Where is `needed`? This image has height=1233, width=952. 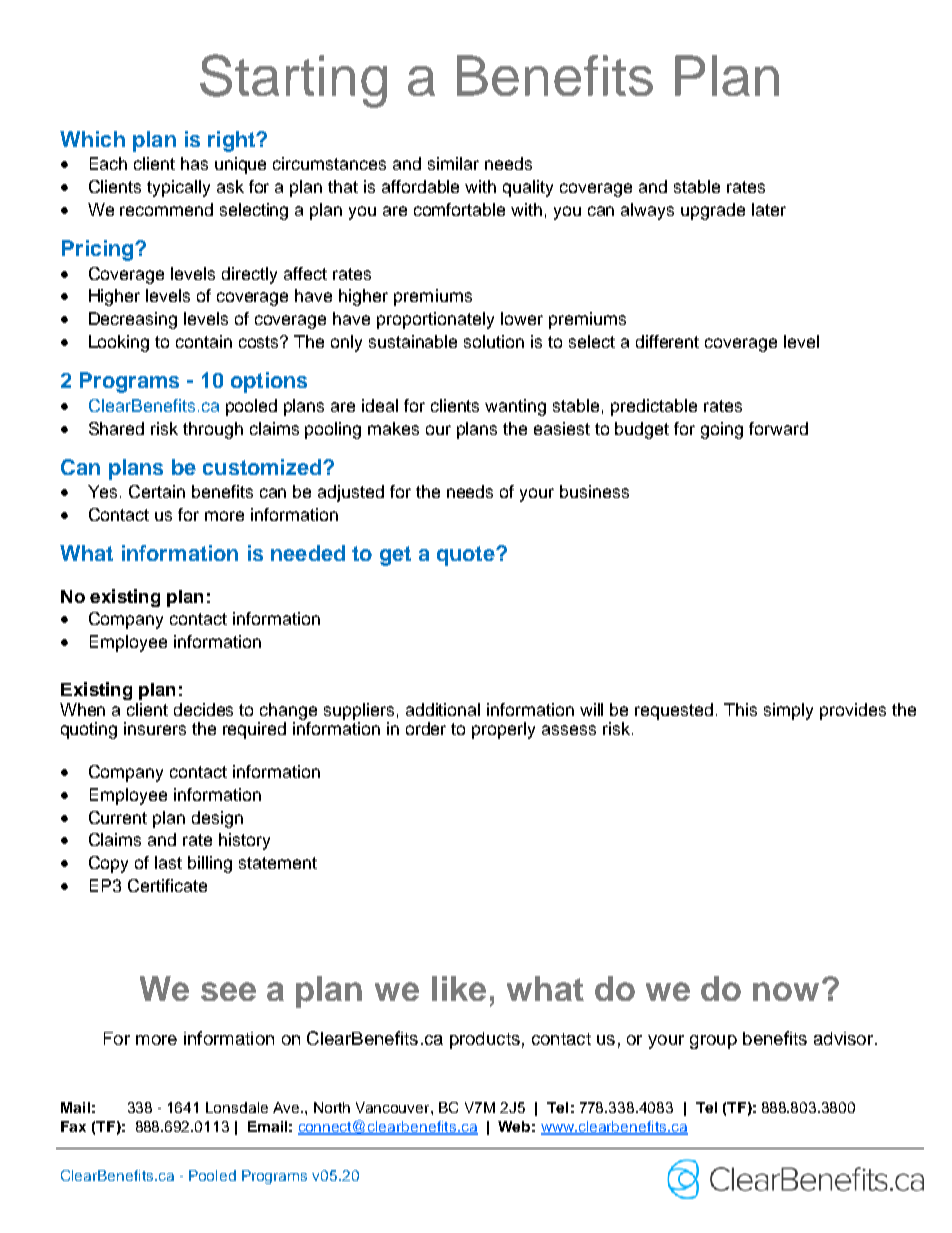
needed is located at coordinates (308, 553).
